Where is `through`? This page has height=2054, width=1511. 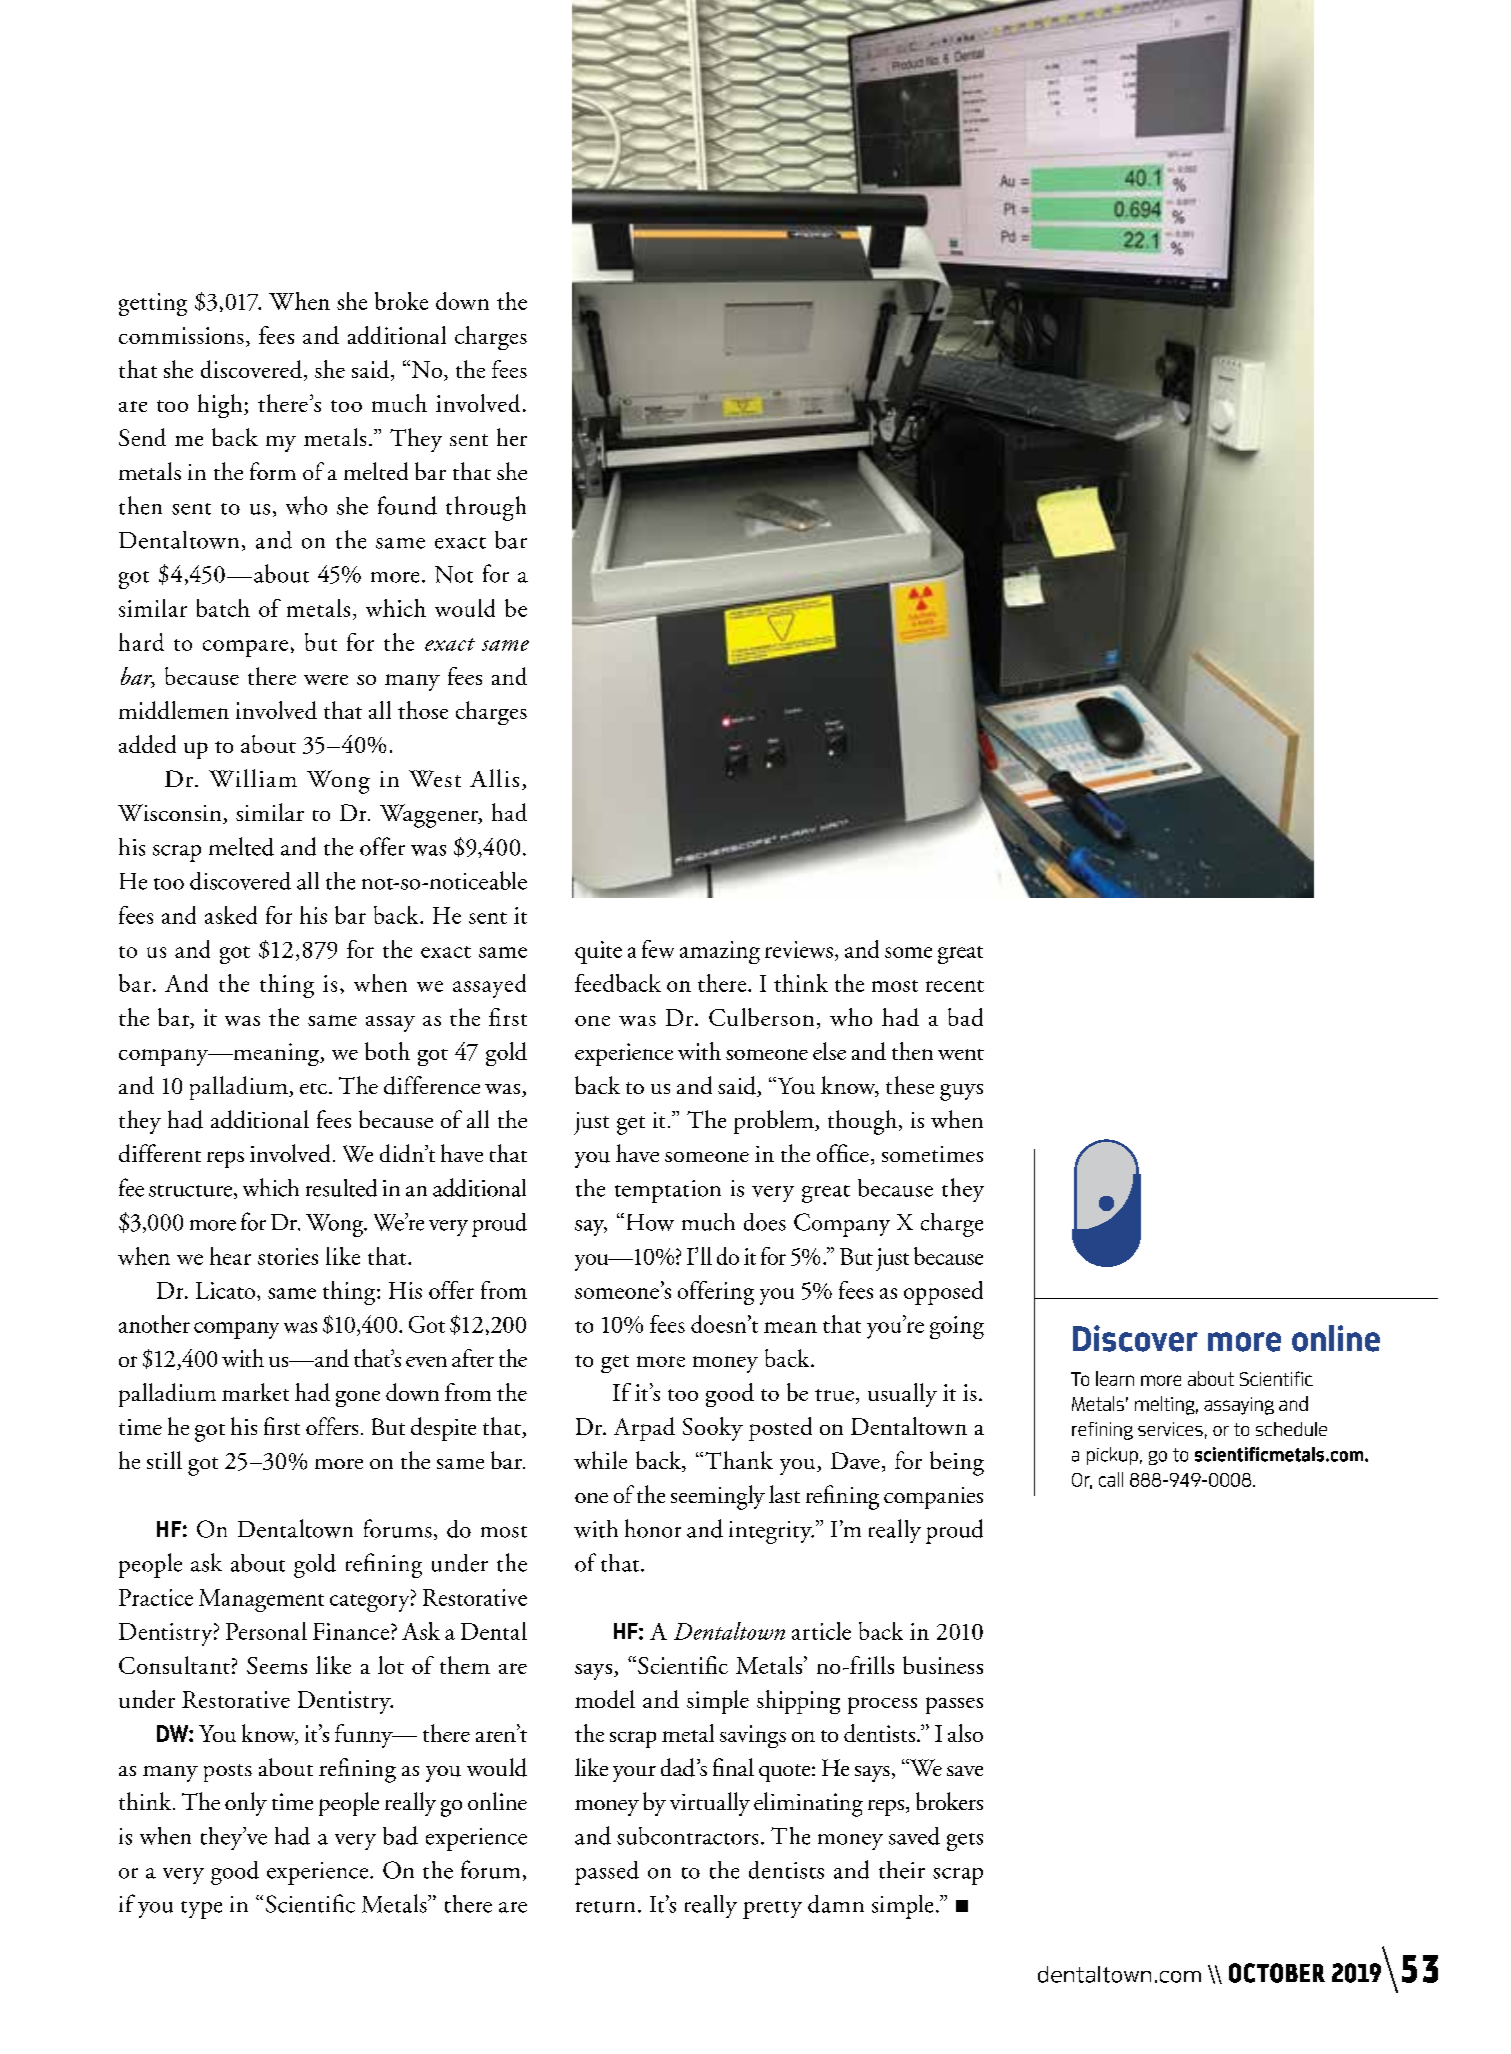
through is located at coordinates (486, 508).
